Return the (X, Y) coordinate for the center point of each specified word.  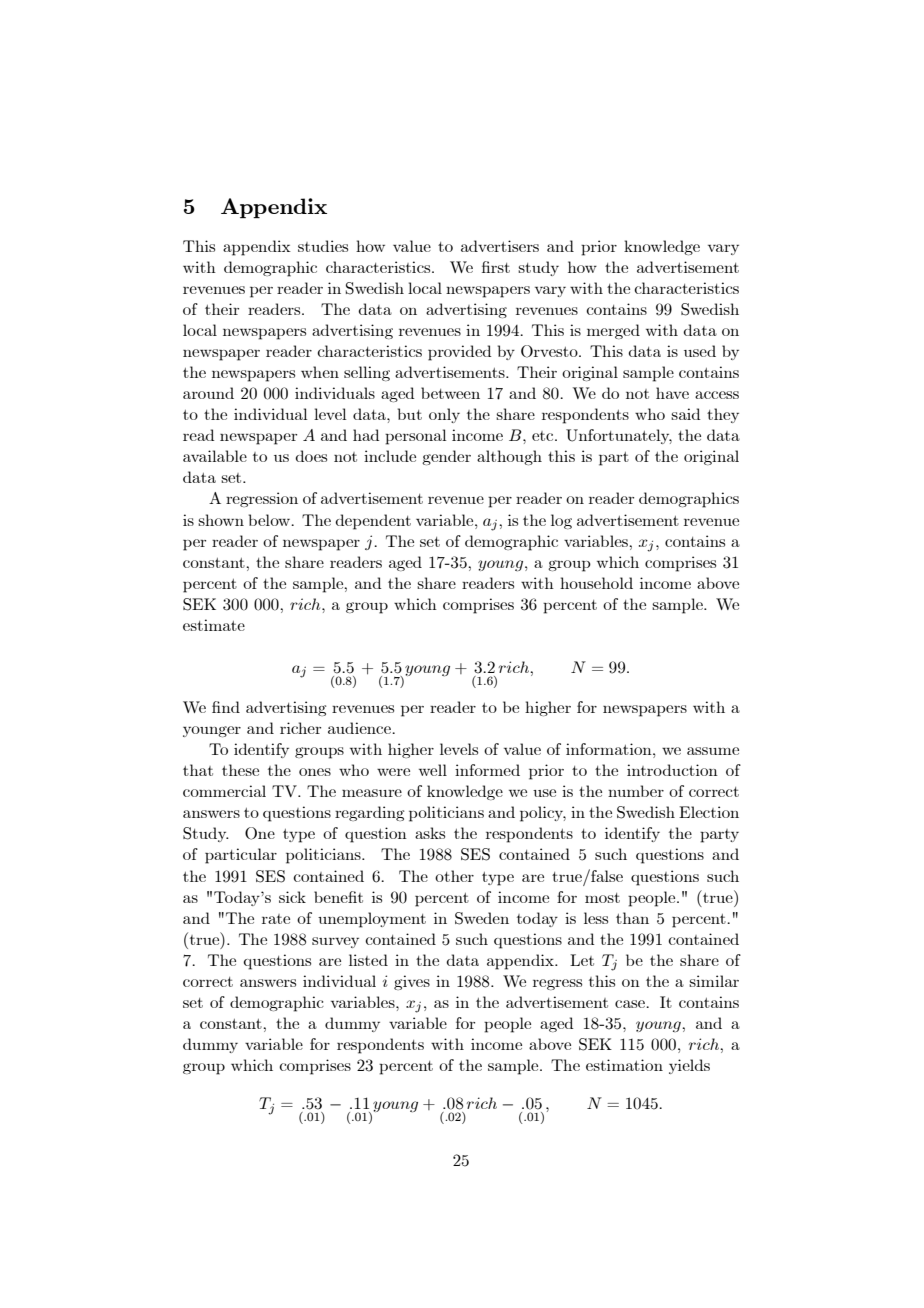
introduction (672, 770)
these (240, 770)
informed (487, 770)
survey (335, 942)
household (596, 583)
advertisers (500, 246)
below (271, 520)
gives (412, 982)
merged (613, 331)
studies (323, 246)
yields (689, 1066)
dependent (373, 522)
